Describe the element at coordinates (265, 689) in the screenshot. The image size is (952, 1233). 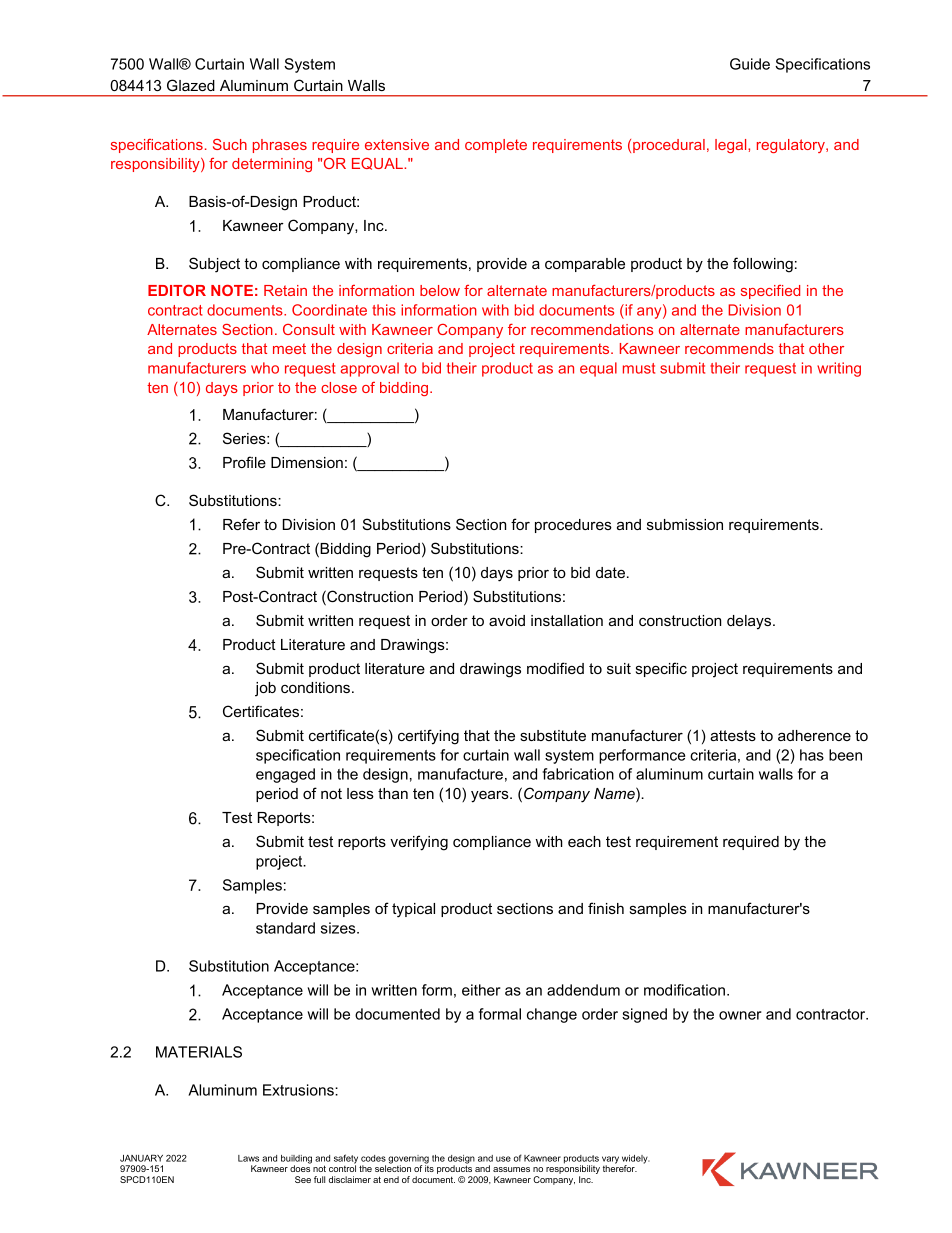
I see `job` at that location.
